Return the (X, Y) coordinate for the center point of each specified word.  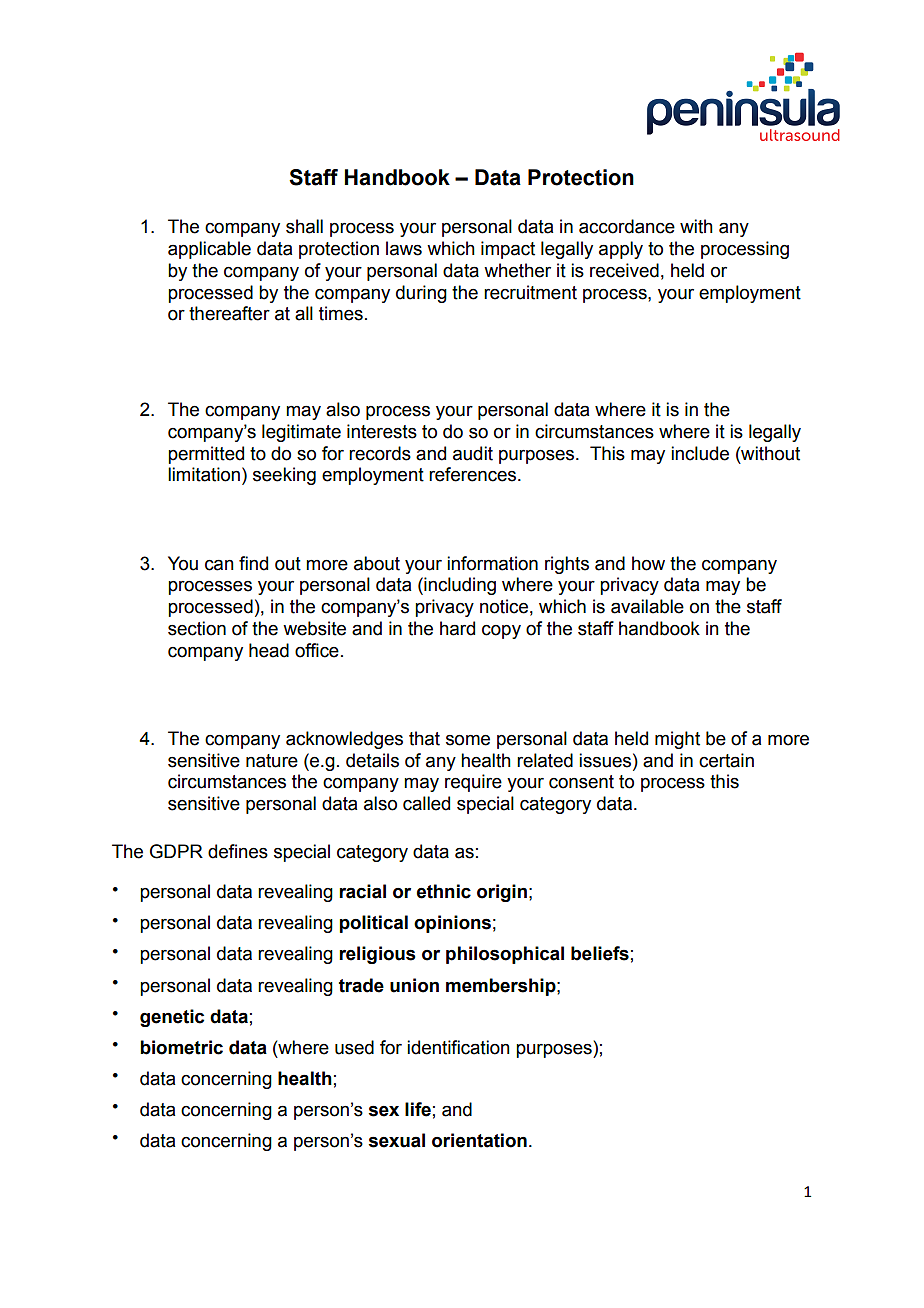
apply (621, 250)
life (418, 1109)
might (677, 740)
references (474, 474)
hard (457, 628)
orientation (479, 1140)
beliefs (600, 953)
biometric (181, 1047)
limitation (204, 474)
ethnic (444, 891)
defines (238, 851)
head (269, 650)
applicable (209, 250)
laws (404, 248)
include (700, 453)
